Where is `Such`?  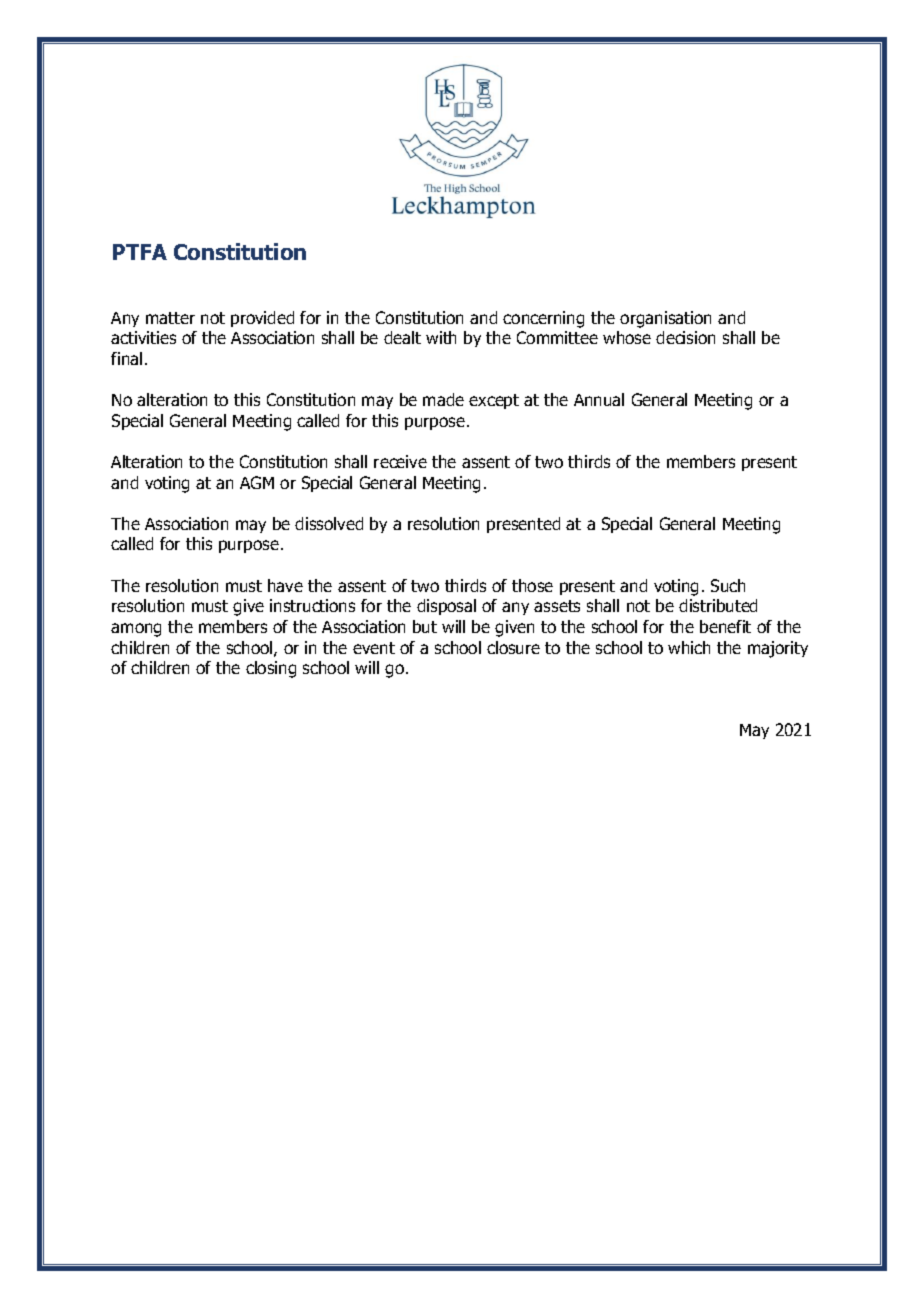
Such is located at coordinates (728, 585).
